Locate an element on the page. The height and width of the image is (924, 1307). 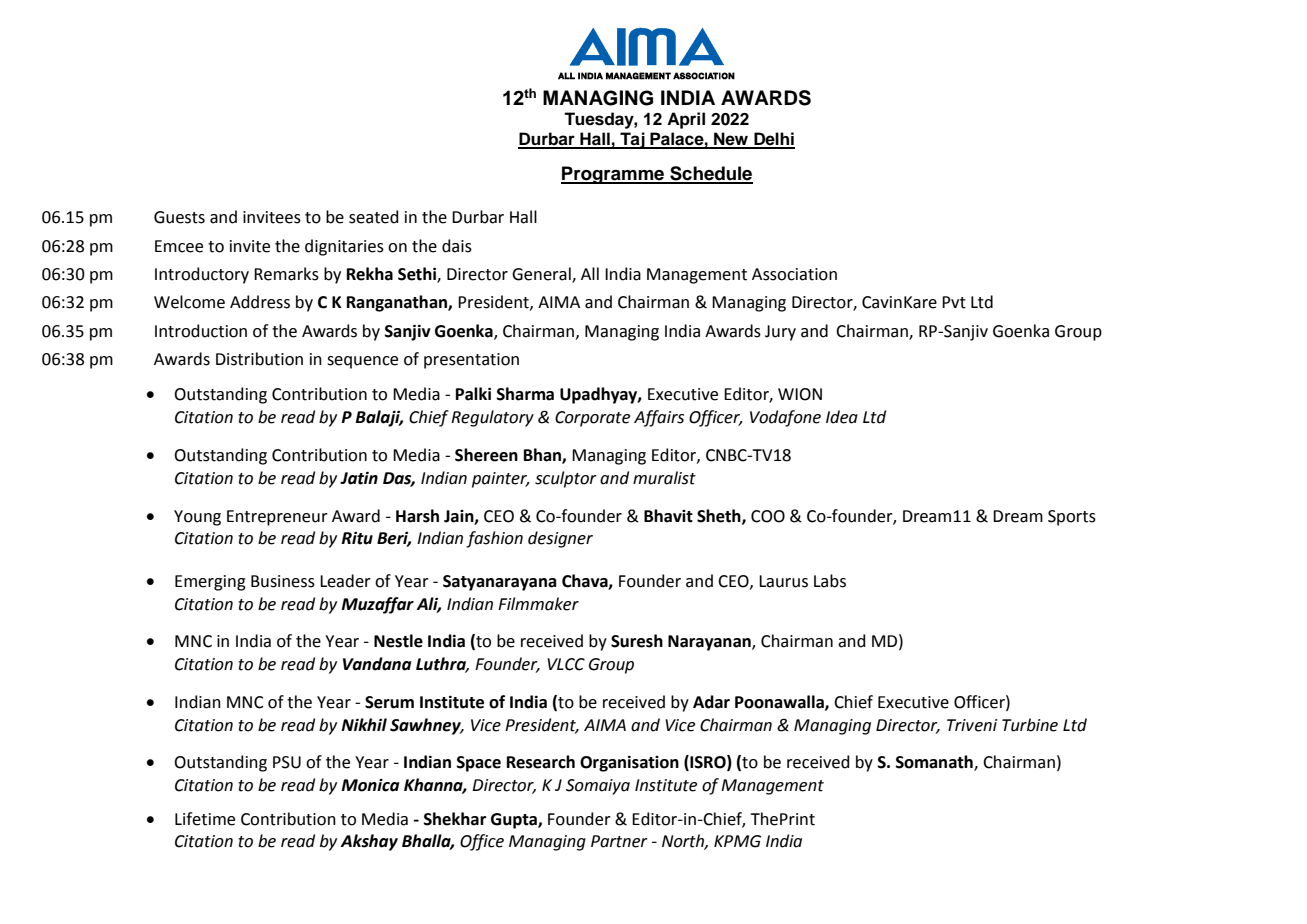
Lifetime is located at coordinates (205, 819).
